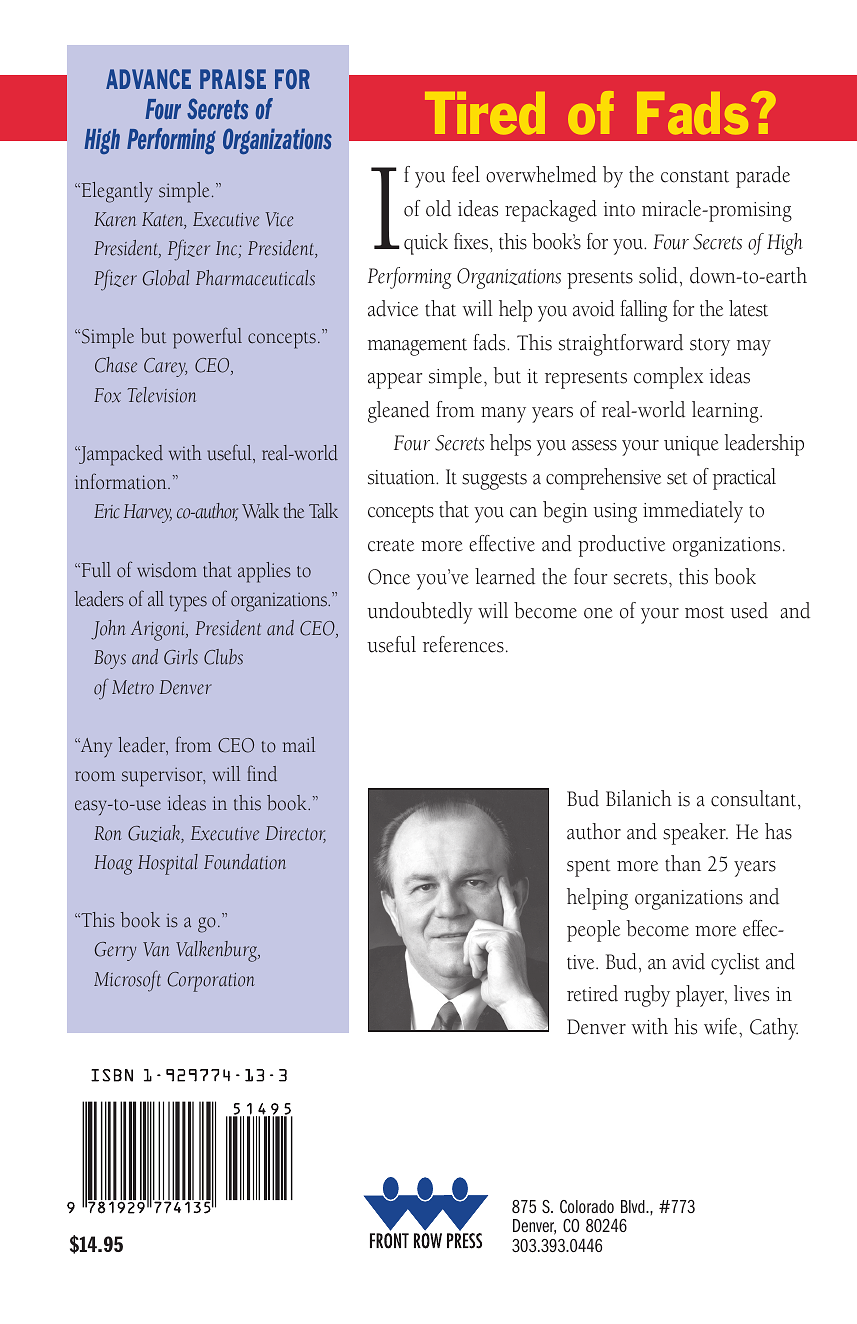  I want to click on feel, so click(466, 174).
